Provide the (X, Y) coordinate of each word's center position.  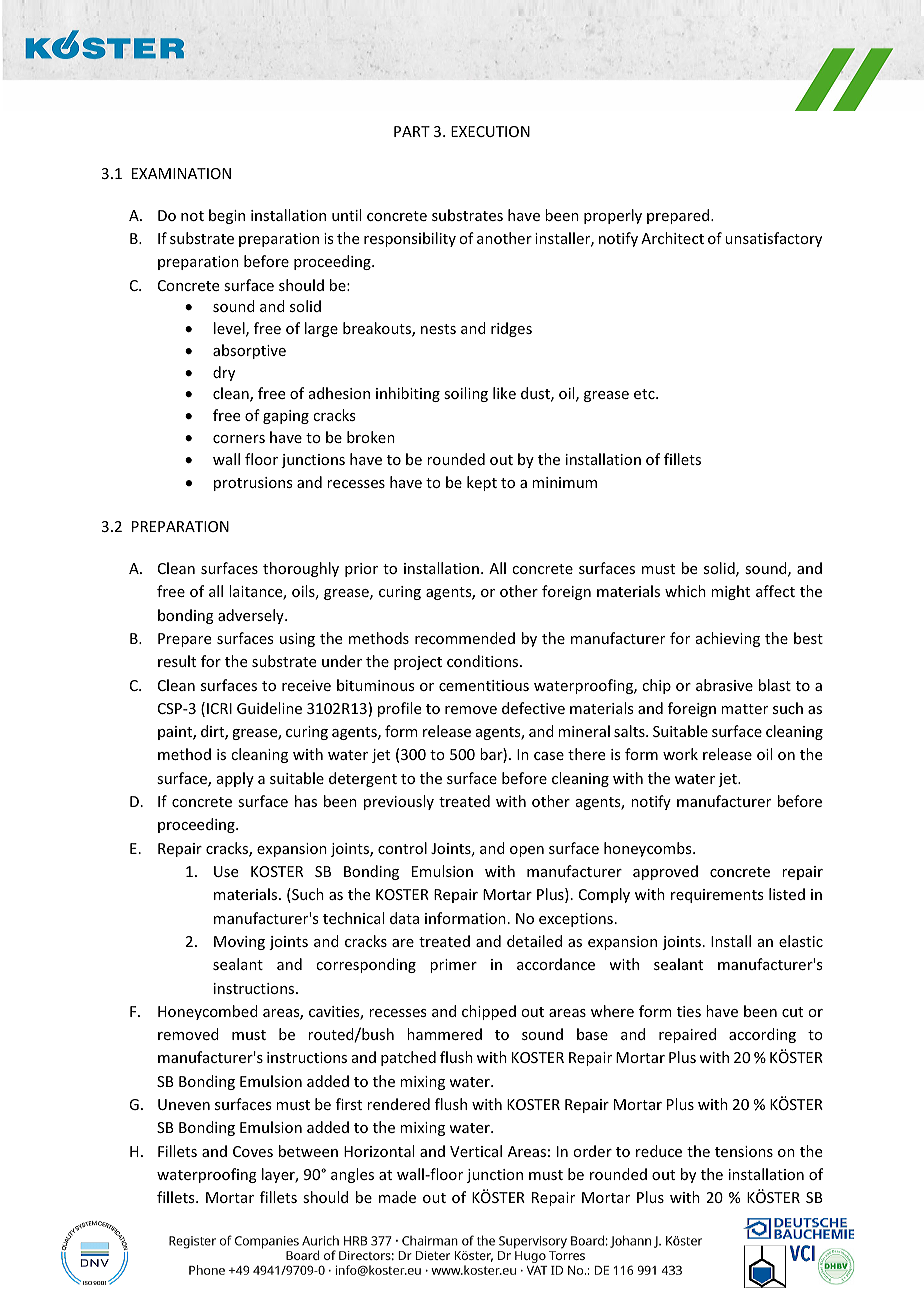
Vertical (476, 1151)
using (297, 640)
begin (227, 216)
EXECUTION (490, 131)
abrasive (724, 685)
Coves (253, 1151)
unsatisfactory (773, 239)
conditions (484, 661)
